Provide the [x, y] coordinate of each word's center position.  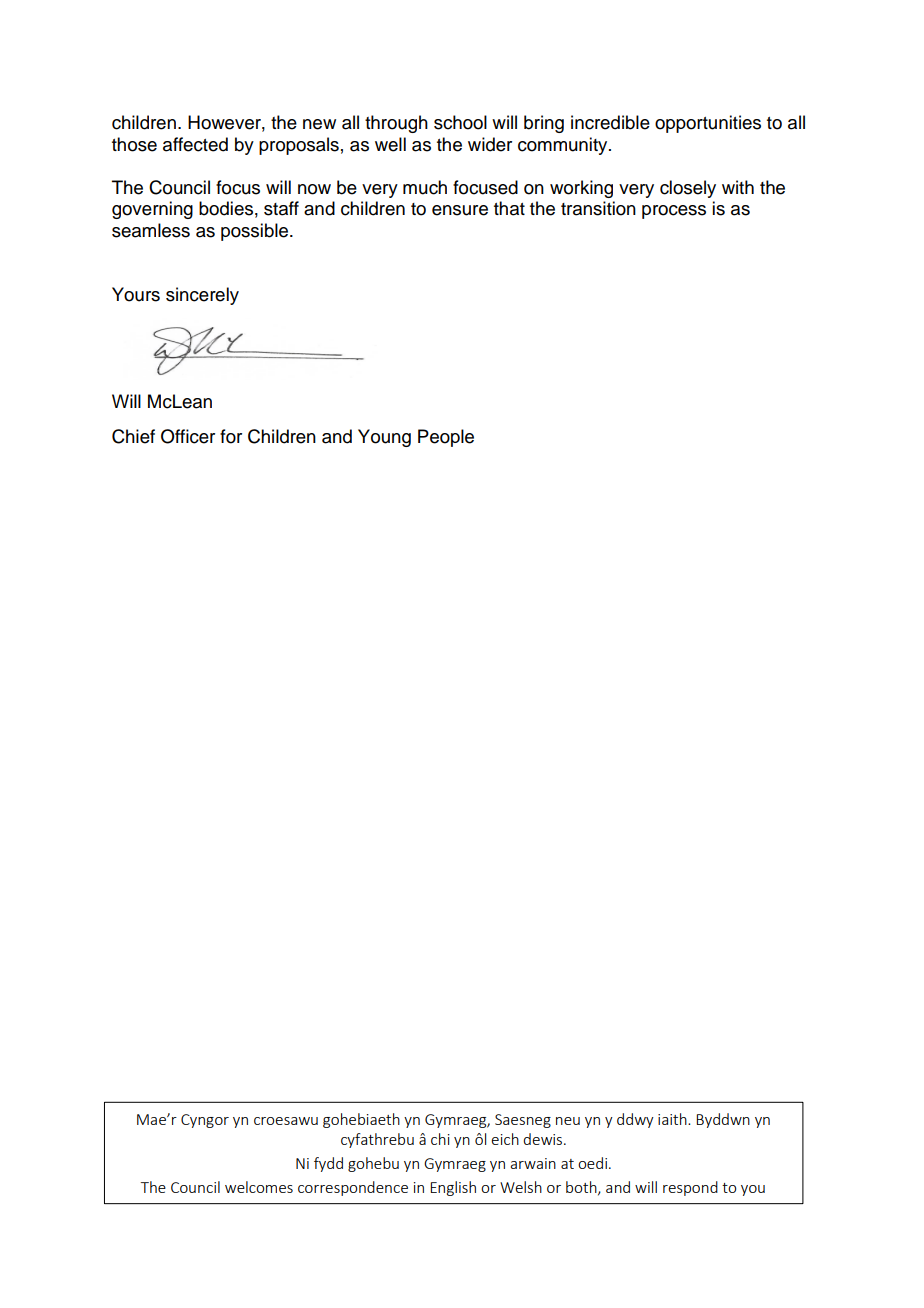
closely [688, 189]
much [425, 187]
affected [195, 144]
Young [384, 438]
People [446, 438]
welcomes [259, 1187]
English [453, 1188]
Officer [188, 436]
